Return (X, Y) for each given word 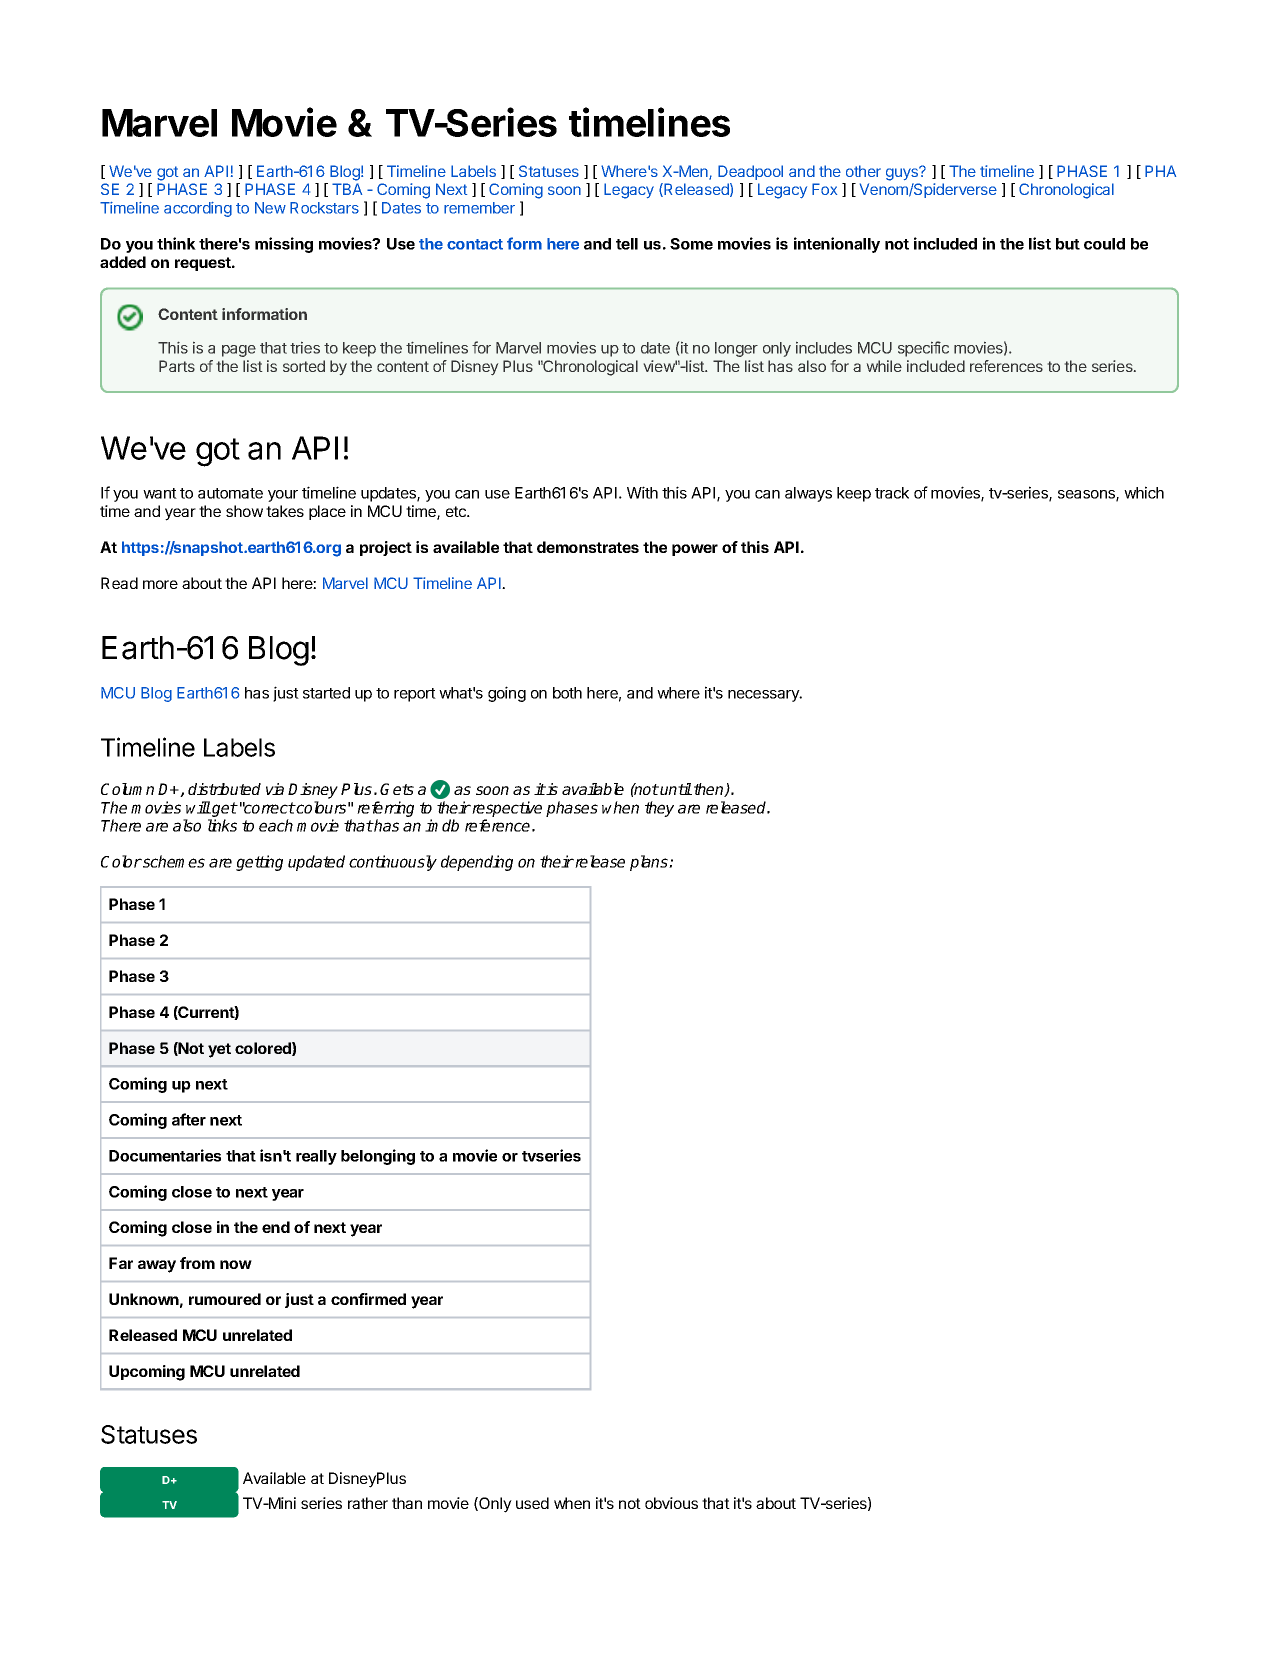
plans (650, 863)
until (676, 789)
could (1104, 244)
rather (368, 1503)
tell (627, 244)
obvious (671, 1503)
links (222, 825)
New (270, 208)
